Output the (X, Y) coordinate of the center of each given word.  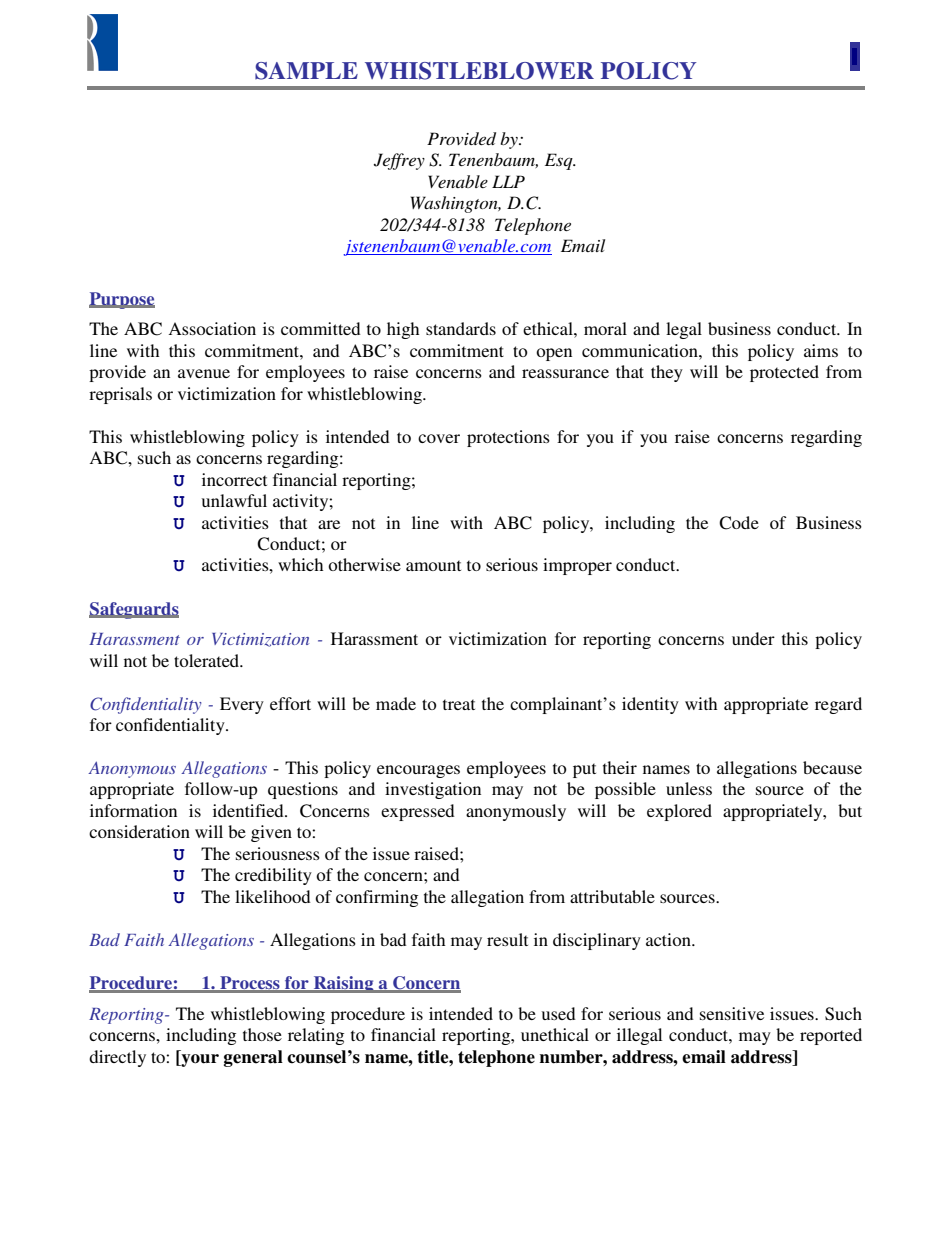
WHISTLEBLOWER (479, 71)
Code (739, 523)
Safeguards (134, 610)
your (199, 1060)
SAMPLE (306, 71)
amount (433, 565)
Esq (560, 161)
